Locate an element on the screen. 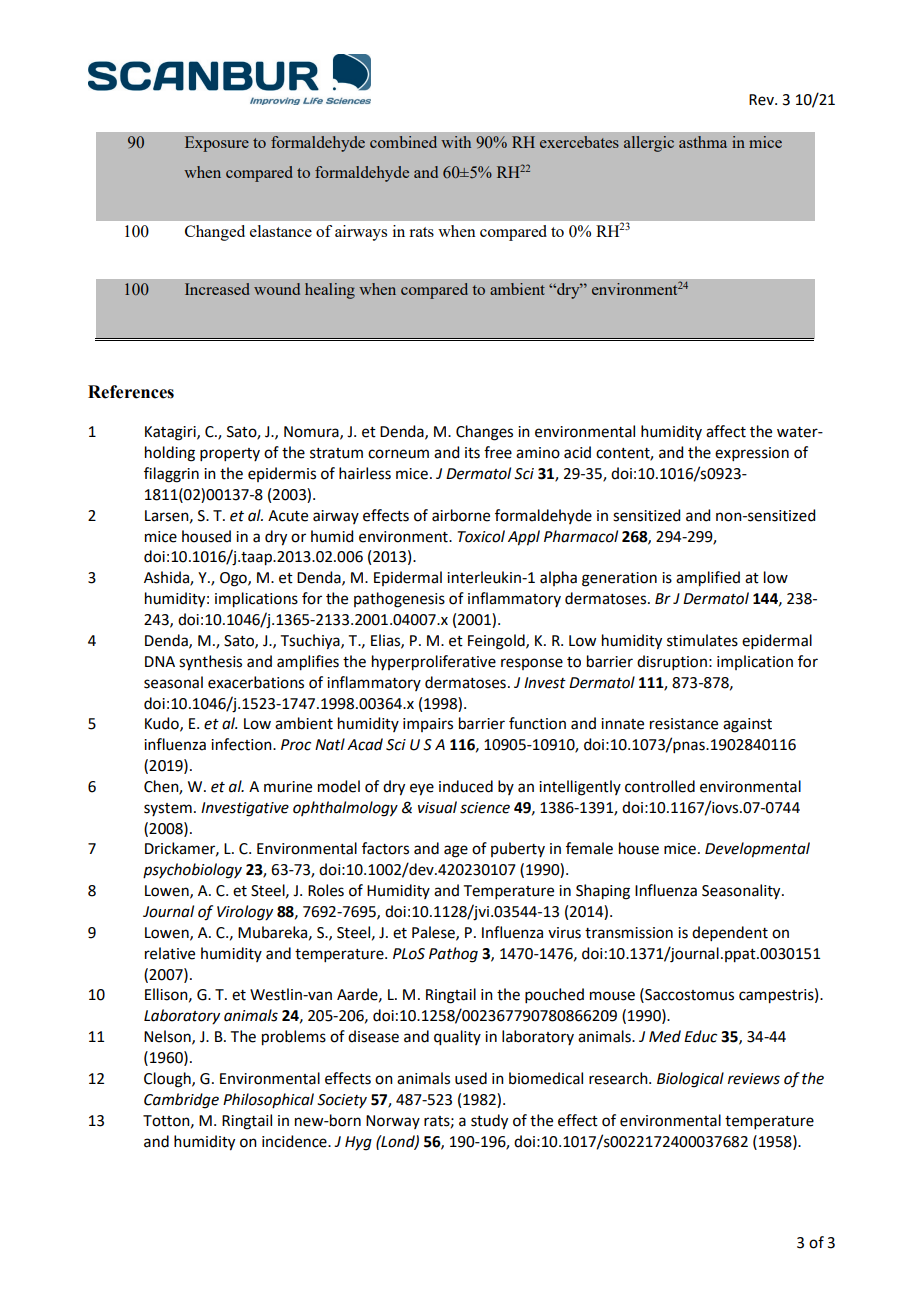 This screenshot has height=1308, width=924. synthesis is located at coordinates (210, 663).
